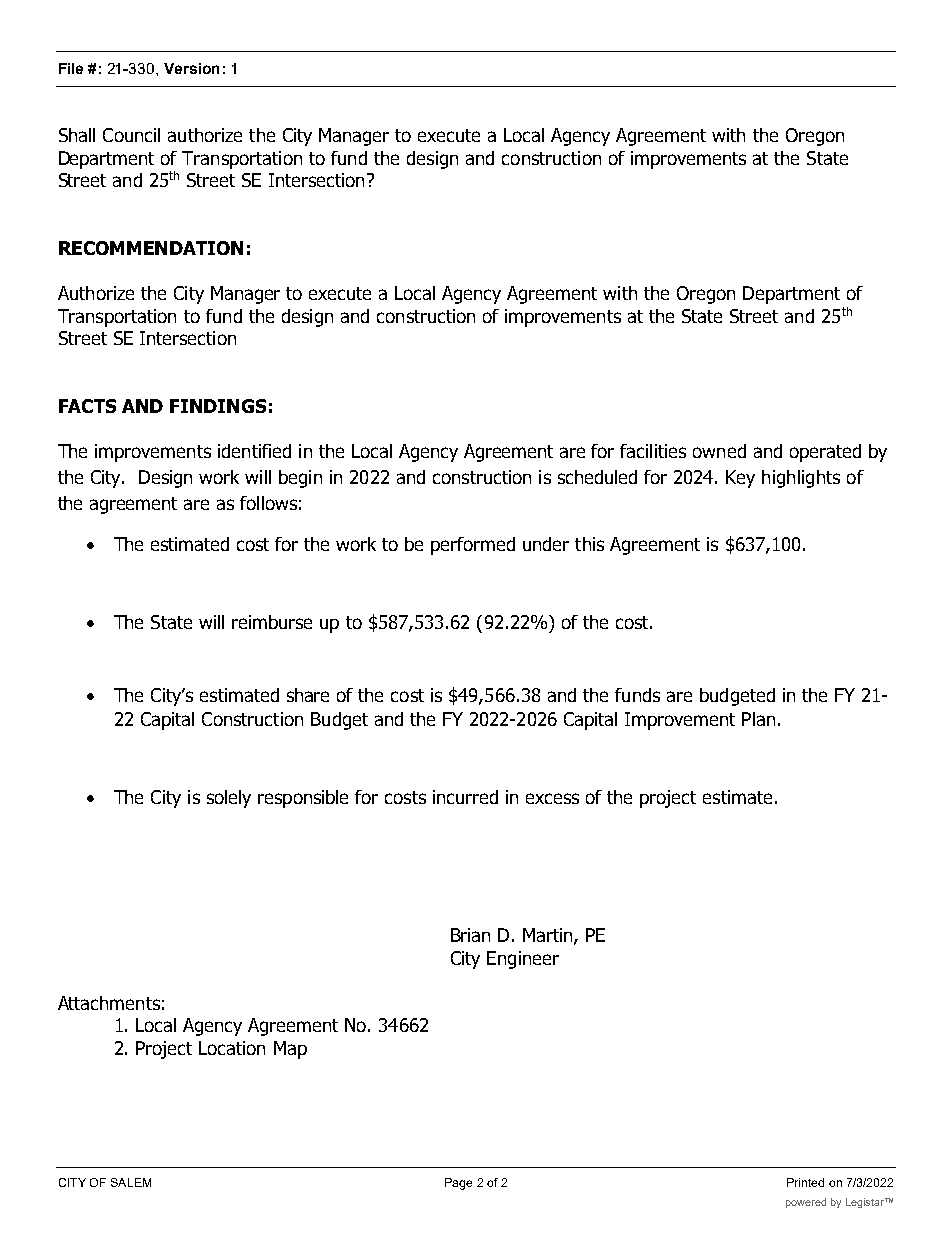  I want to click on Plan, so click(758, 719).
